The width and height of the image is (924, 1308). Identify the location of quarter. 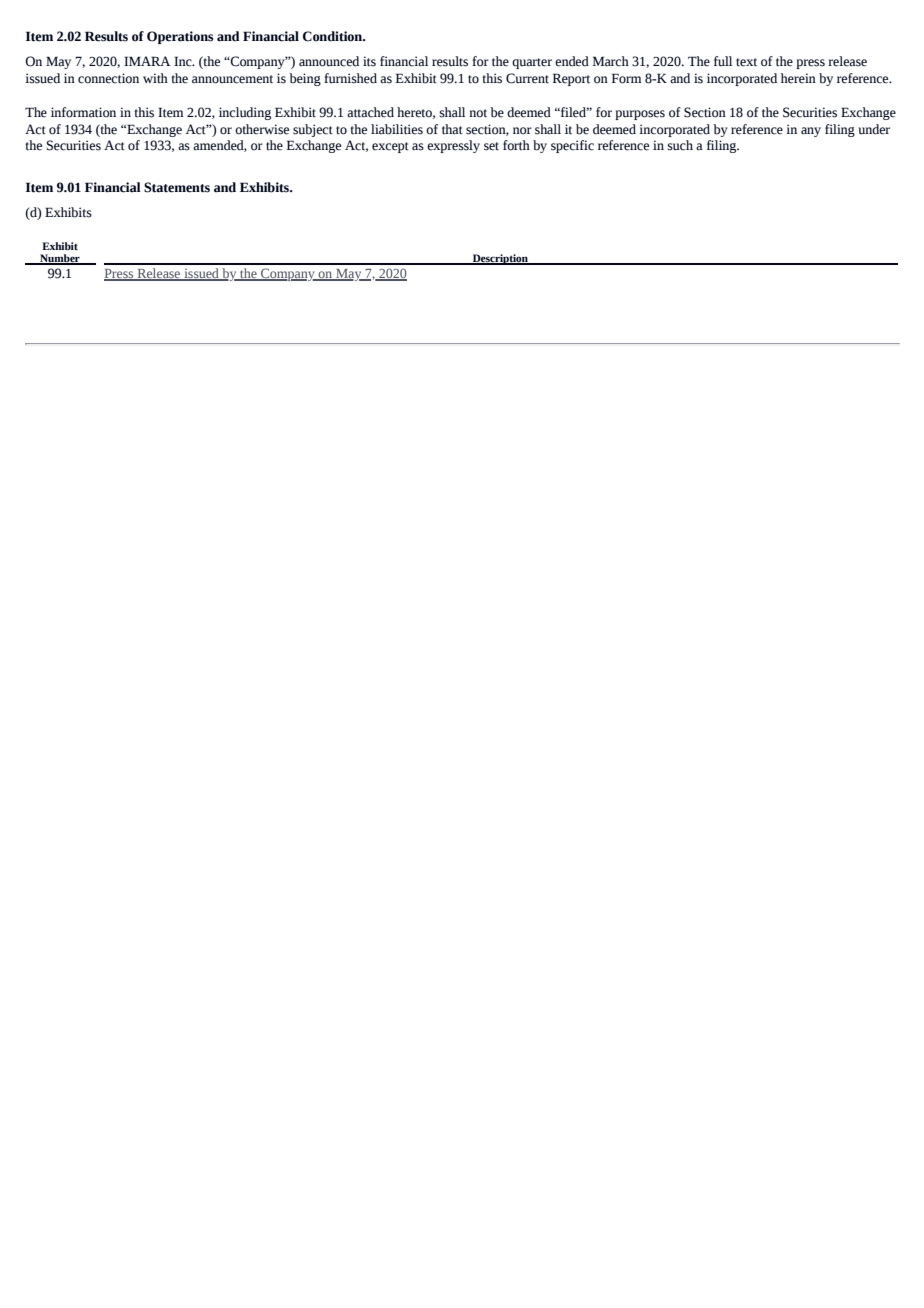
(532, 63).
